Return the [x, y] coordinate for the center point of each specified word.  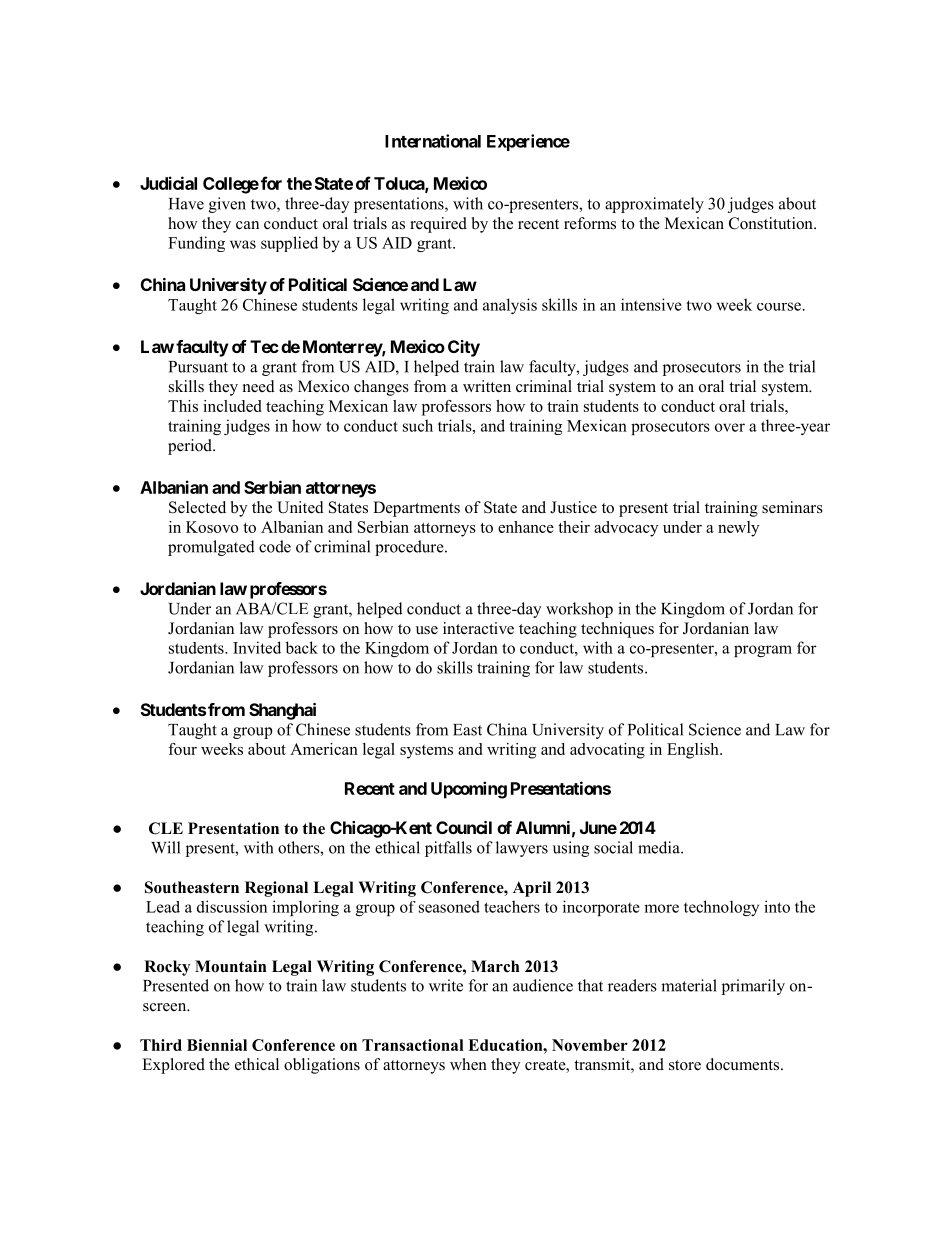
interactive [478, 628]
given [227, 205]
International [433, 141]
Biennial [217, 1045]
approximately [654, 205]
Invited [257, 647]
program [763, 651]
